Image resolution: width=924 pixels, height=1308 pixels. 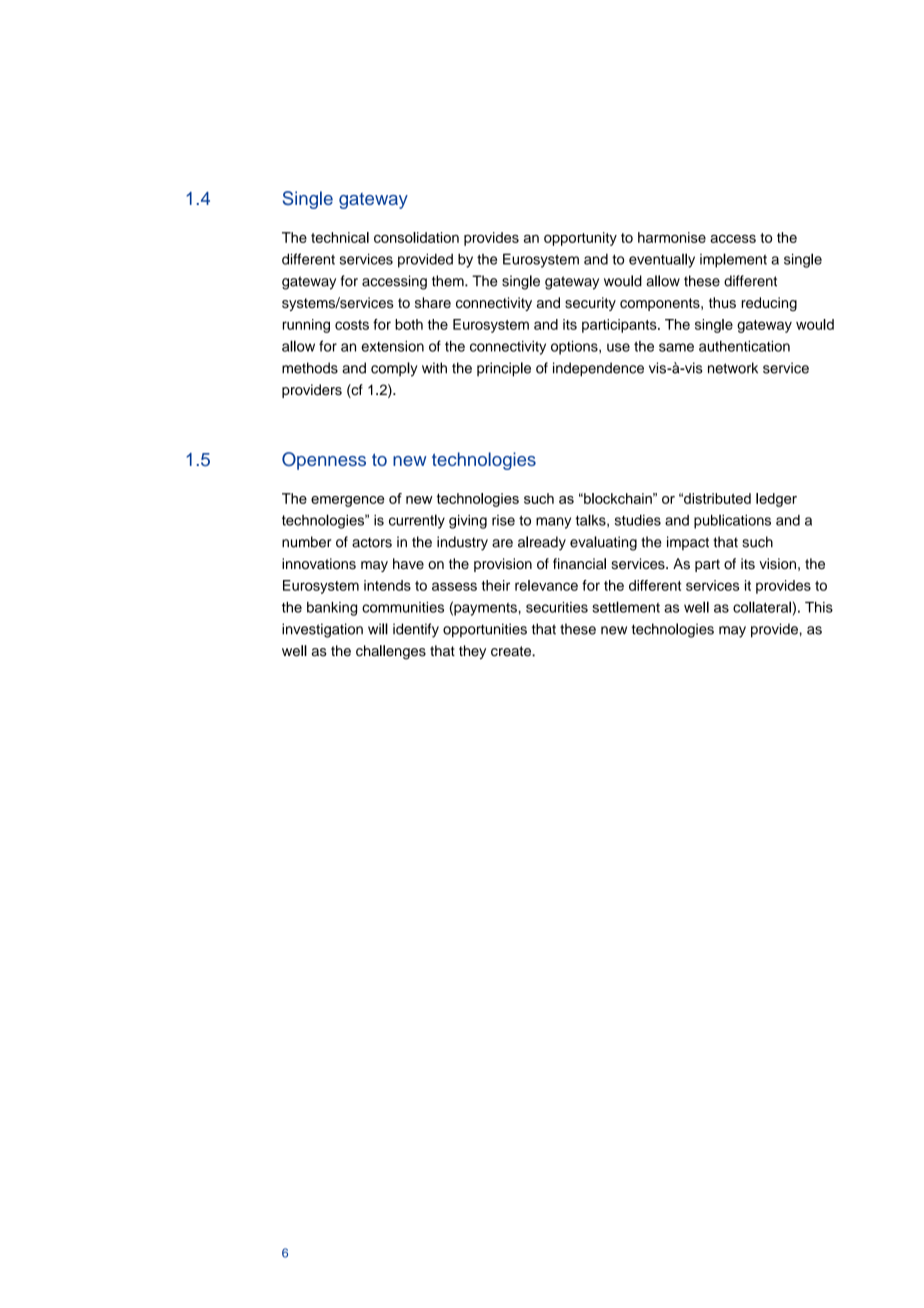 What do you see at coordinates (324, 461) in the screenshot?
I see `Openness` at bounding box center [324, 461].
